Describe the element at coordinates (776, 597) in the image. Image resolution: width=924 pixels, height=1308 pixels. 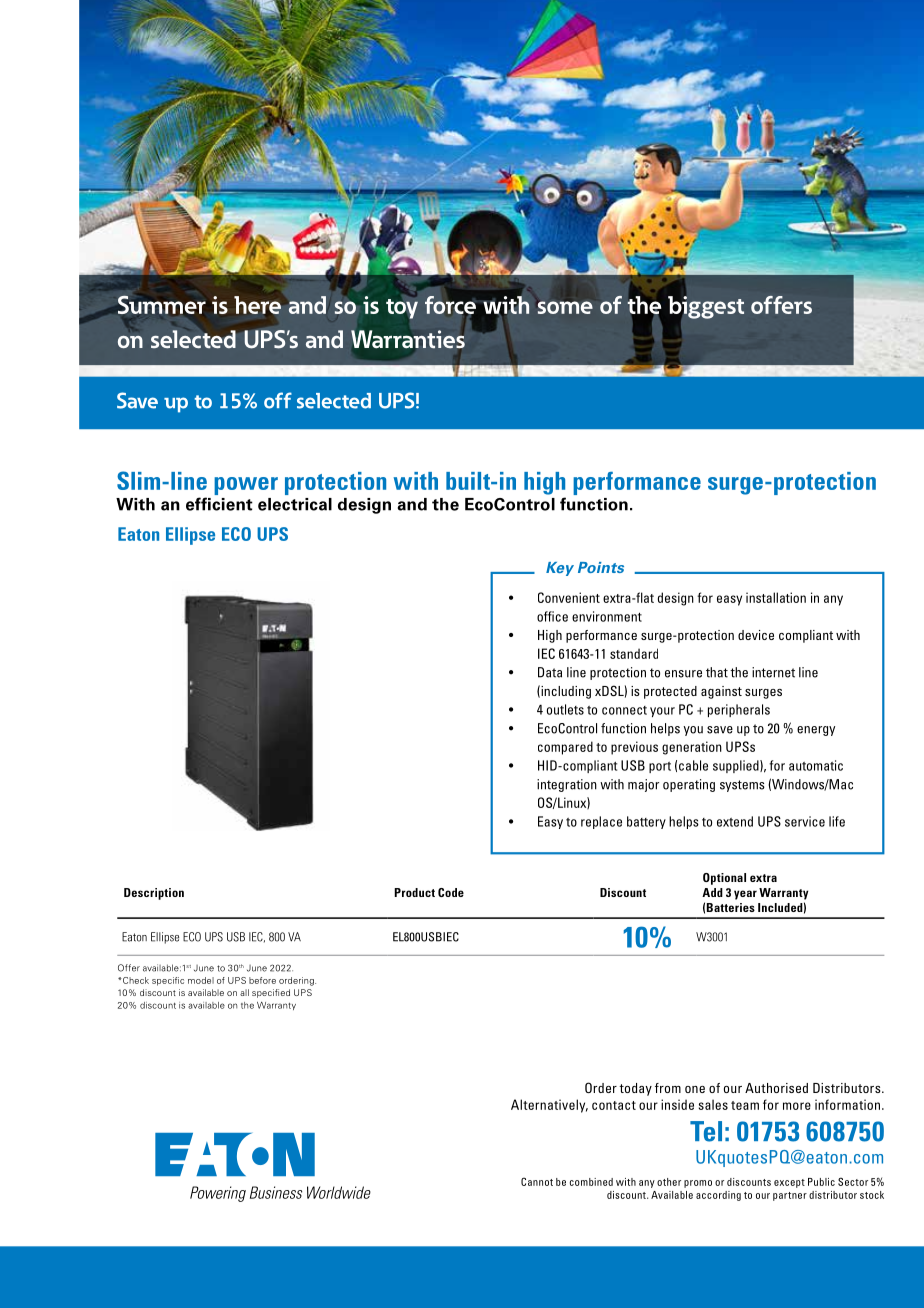
I see `installation` at that location.
